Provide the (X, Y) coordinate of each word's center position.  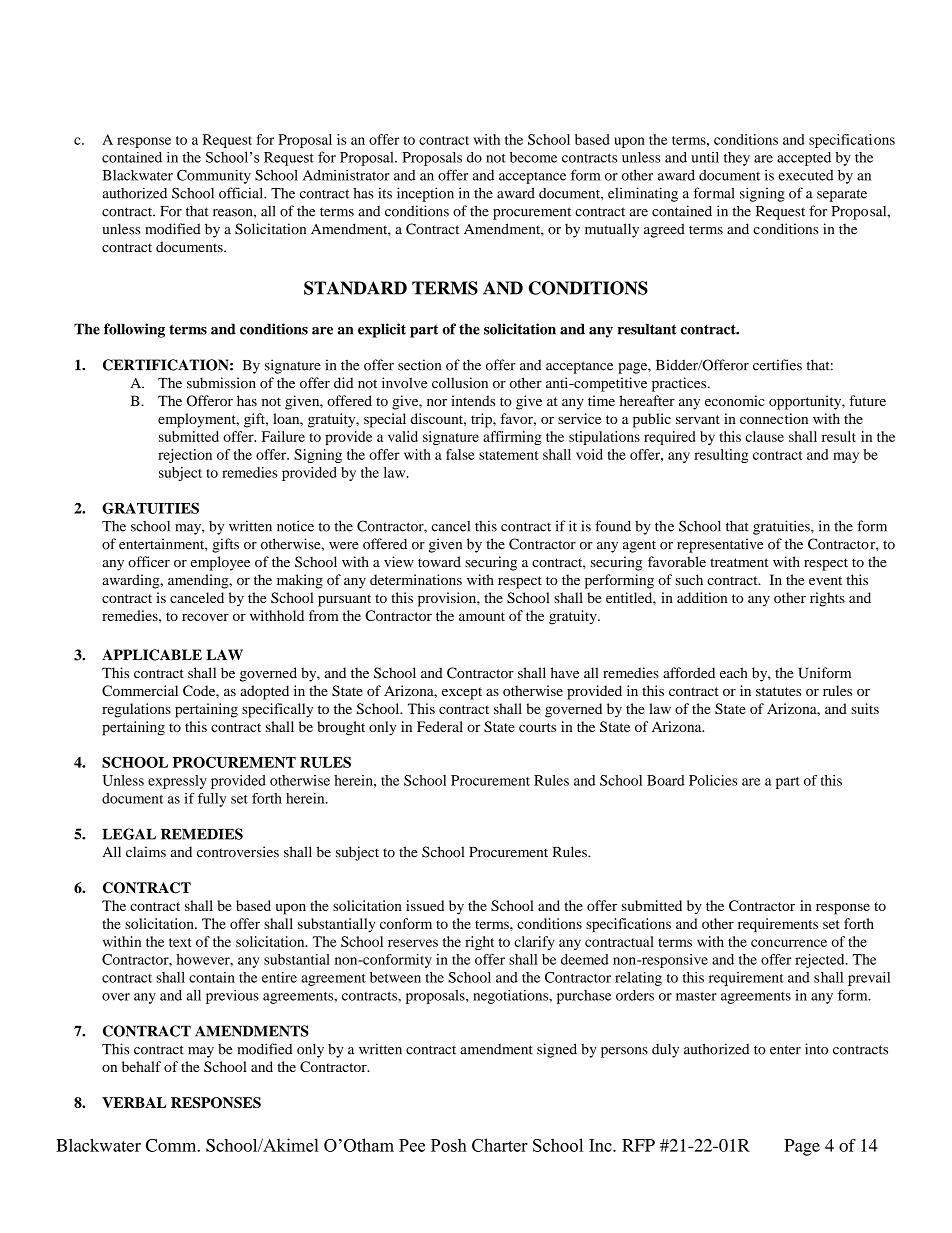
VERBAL (134, 1102)
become (533, 157)
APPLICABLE (152, 655)
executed (806, 175)
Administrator (346, 175)
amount (482, 616)
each (734, 673)
